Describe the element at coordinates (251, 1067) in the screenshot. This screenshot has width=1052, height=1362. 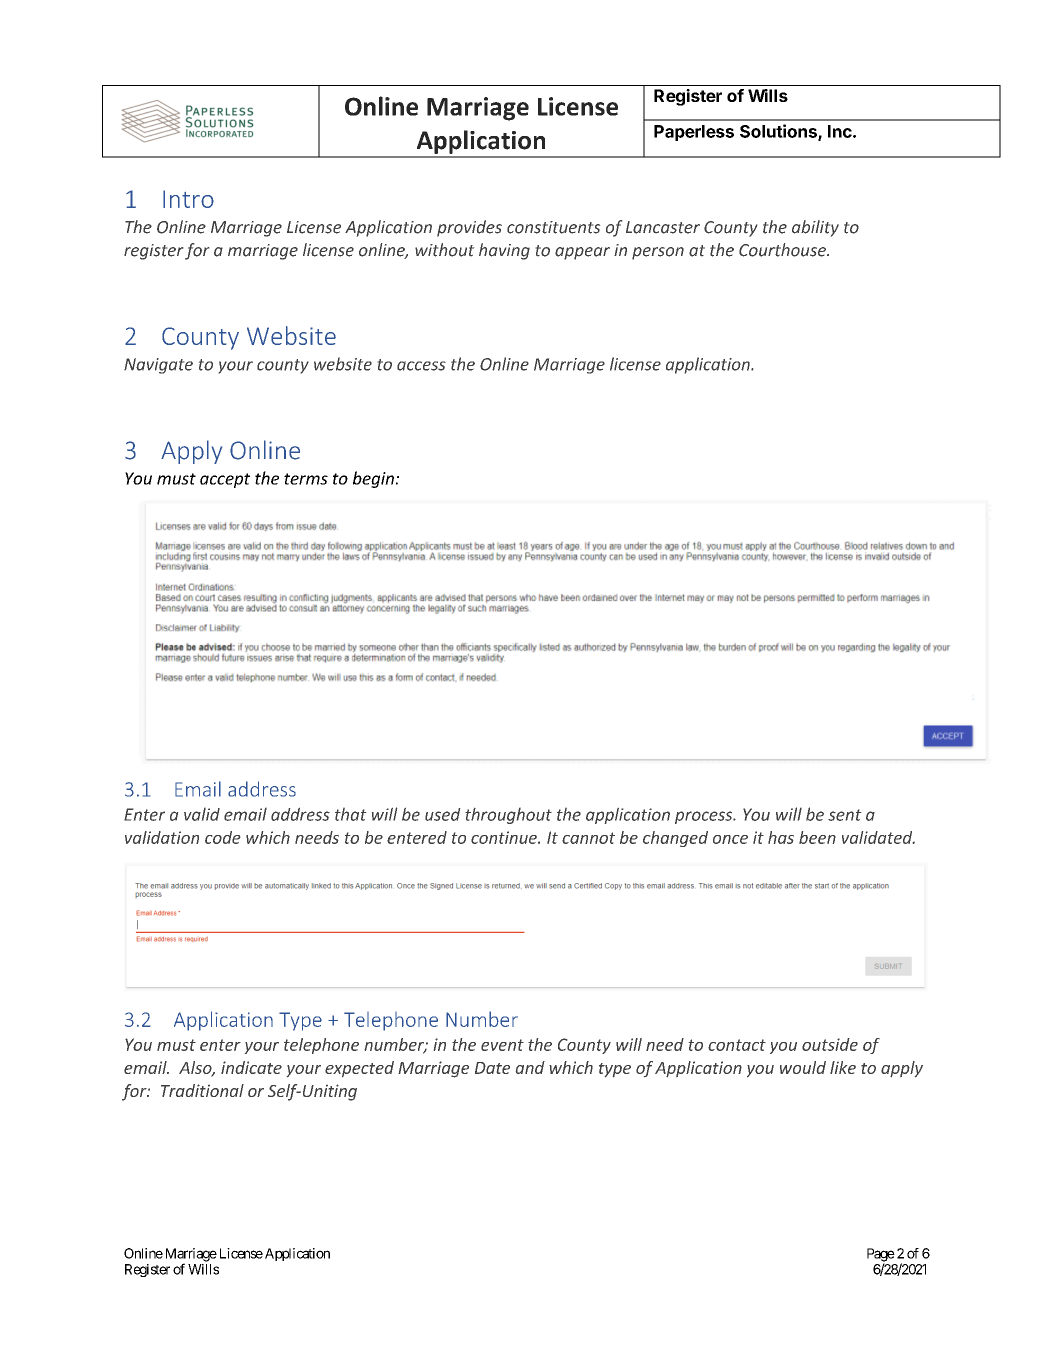
I see `indicate` at that location.
